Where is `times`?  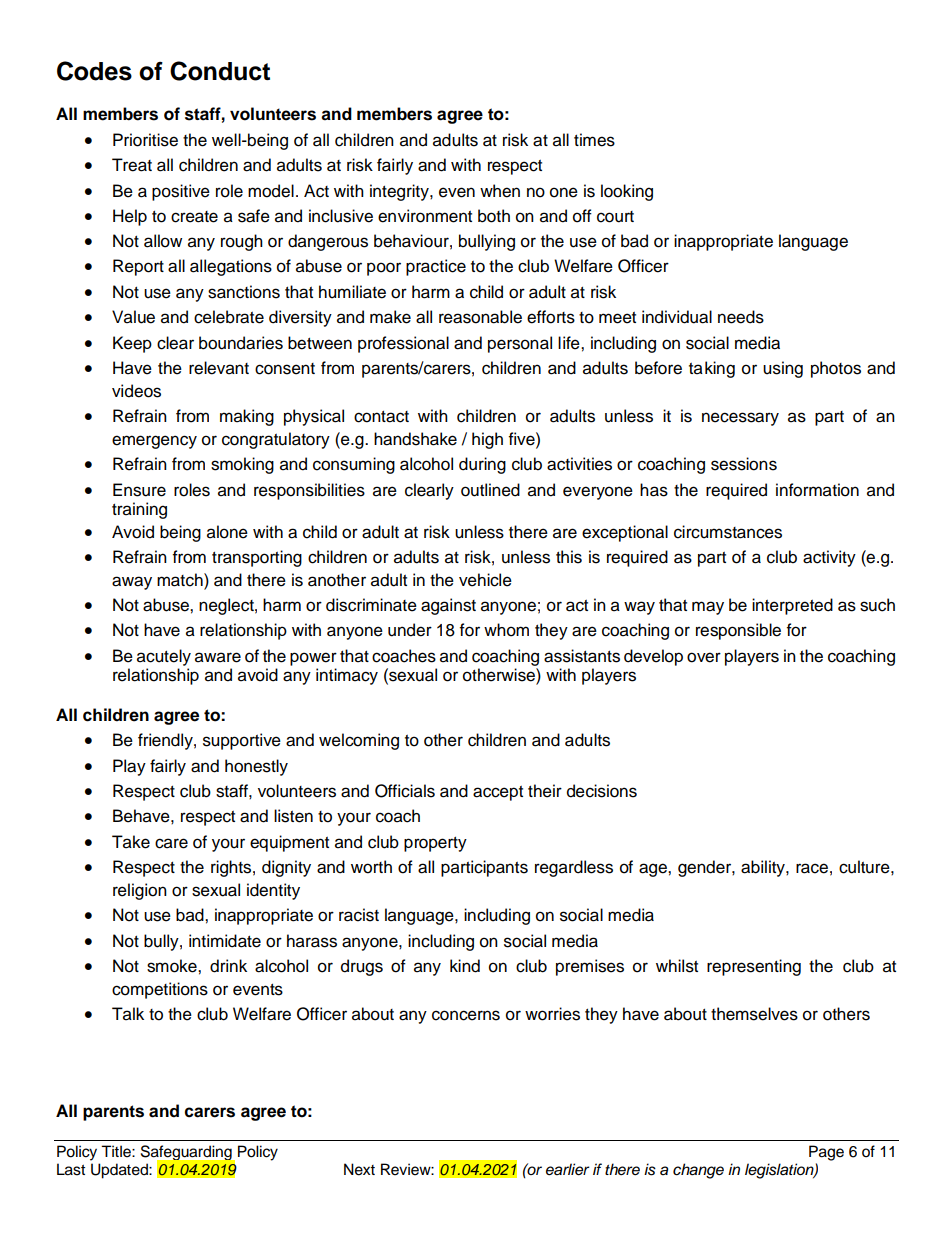 times is located at coordinates (594, 140).
